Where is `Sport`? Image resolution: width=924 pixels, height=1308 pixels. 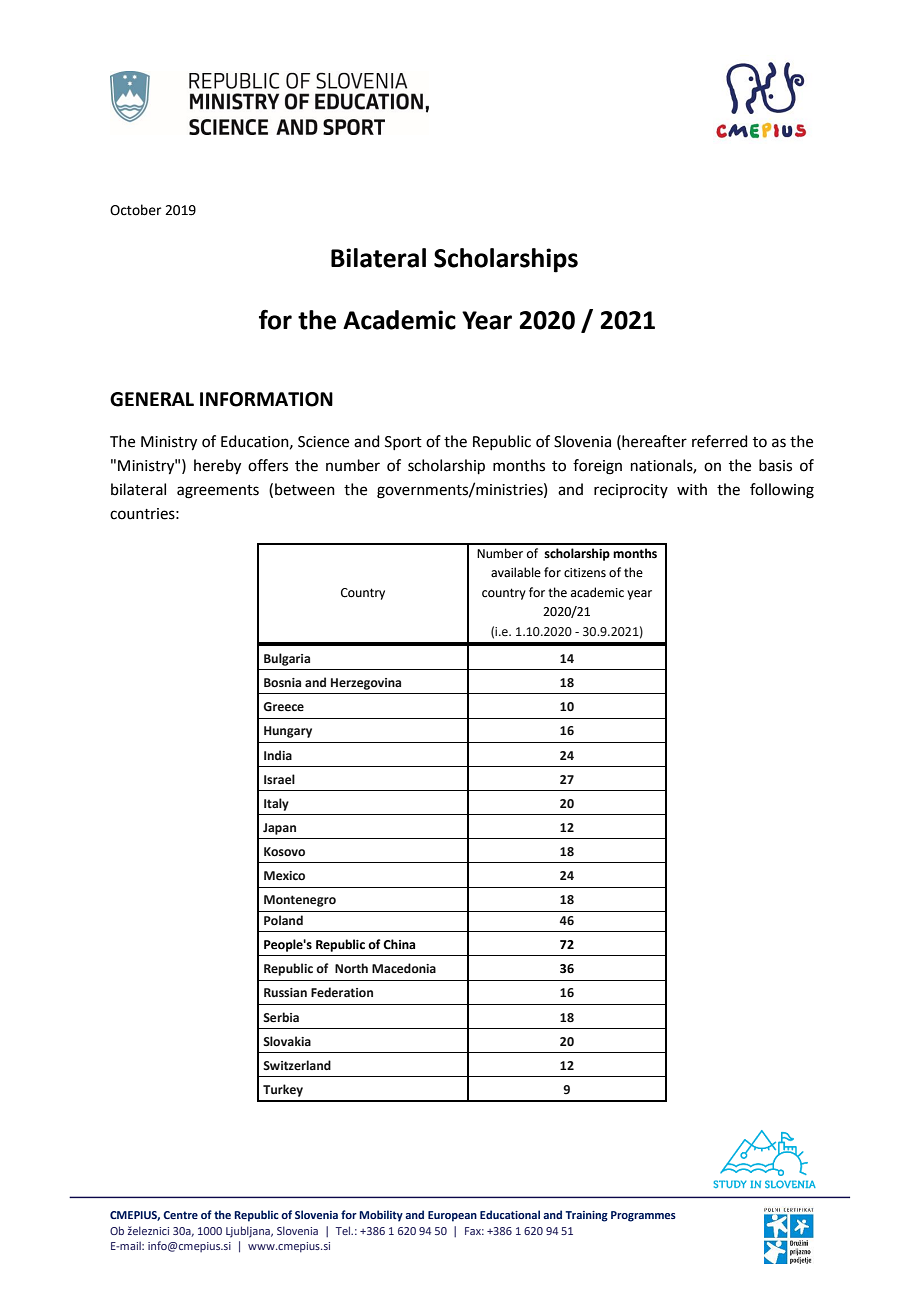 Sport is located at coordinates (403, 443).
